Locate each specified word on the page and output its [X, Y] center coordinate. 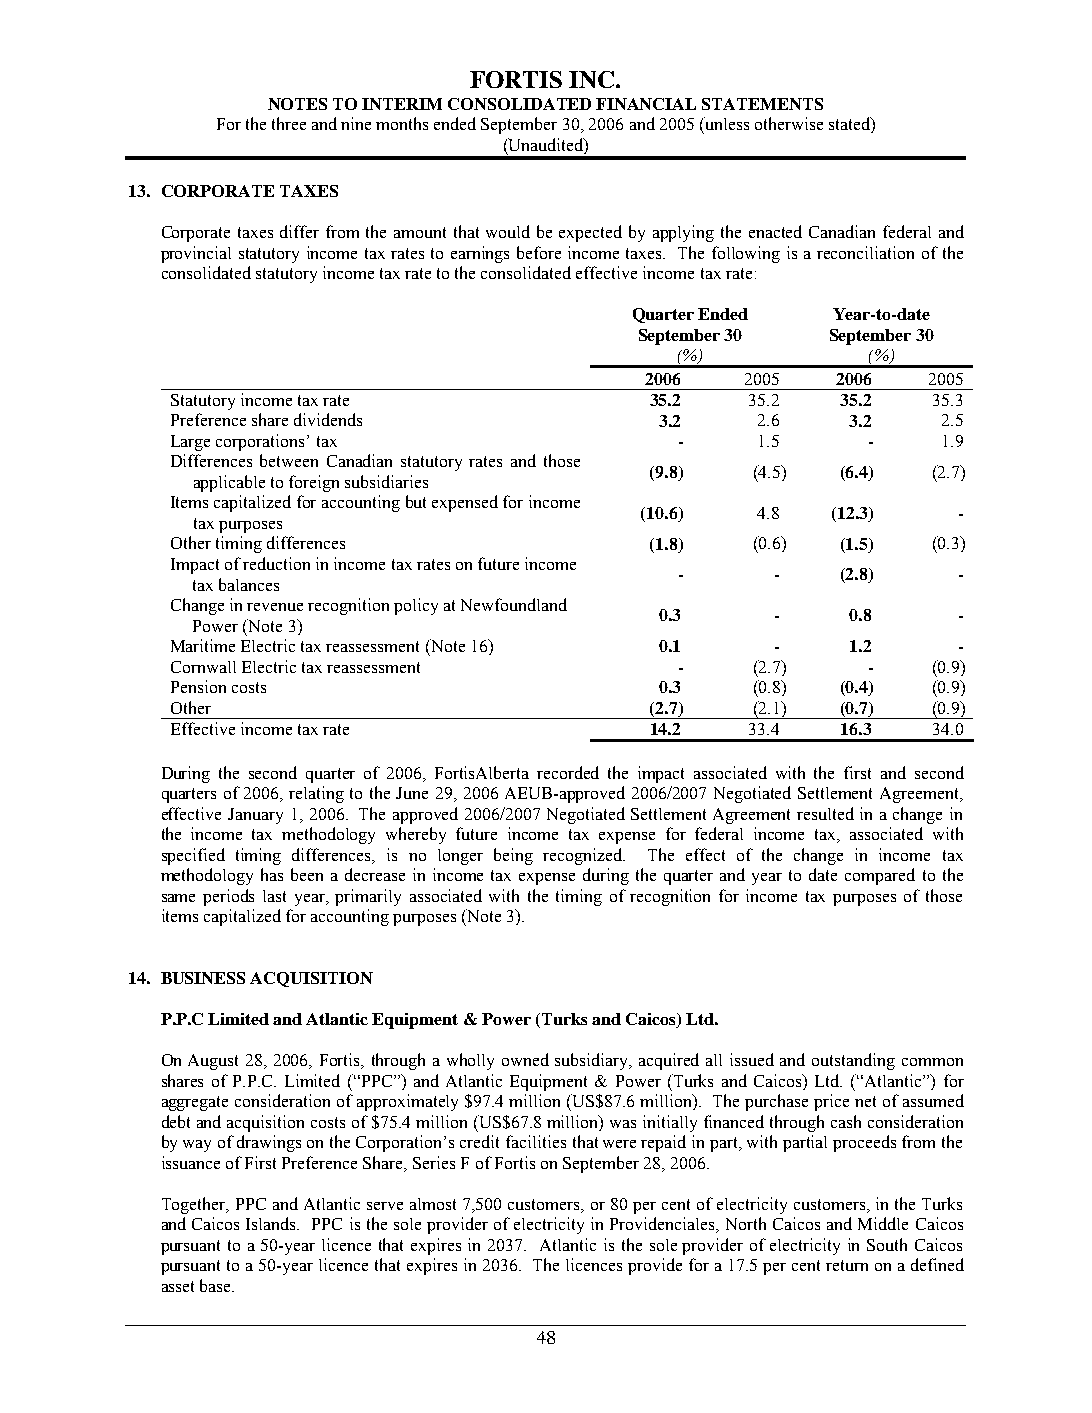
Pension [198, 686]
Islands [272, 1223]
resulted [825, 813]
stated [850, 125]
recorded [568, 772]
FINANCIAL [646, 104]
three [289, 123]
